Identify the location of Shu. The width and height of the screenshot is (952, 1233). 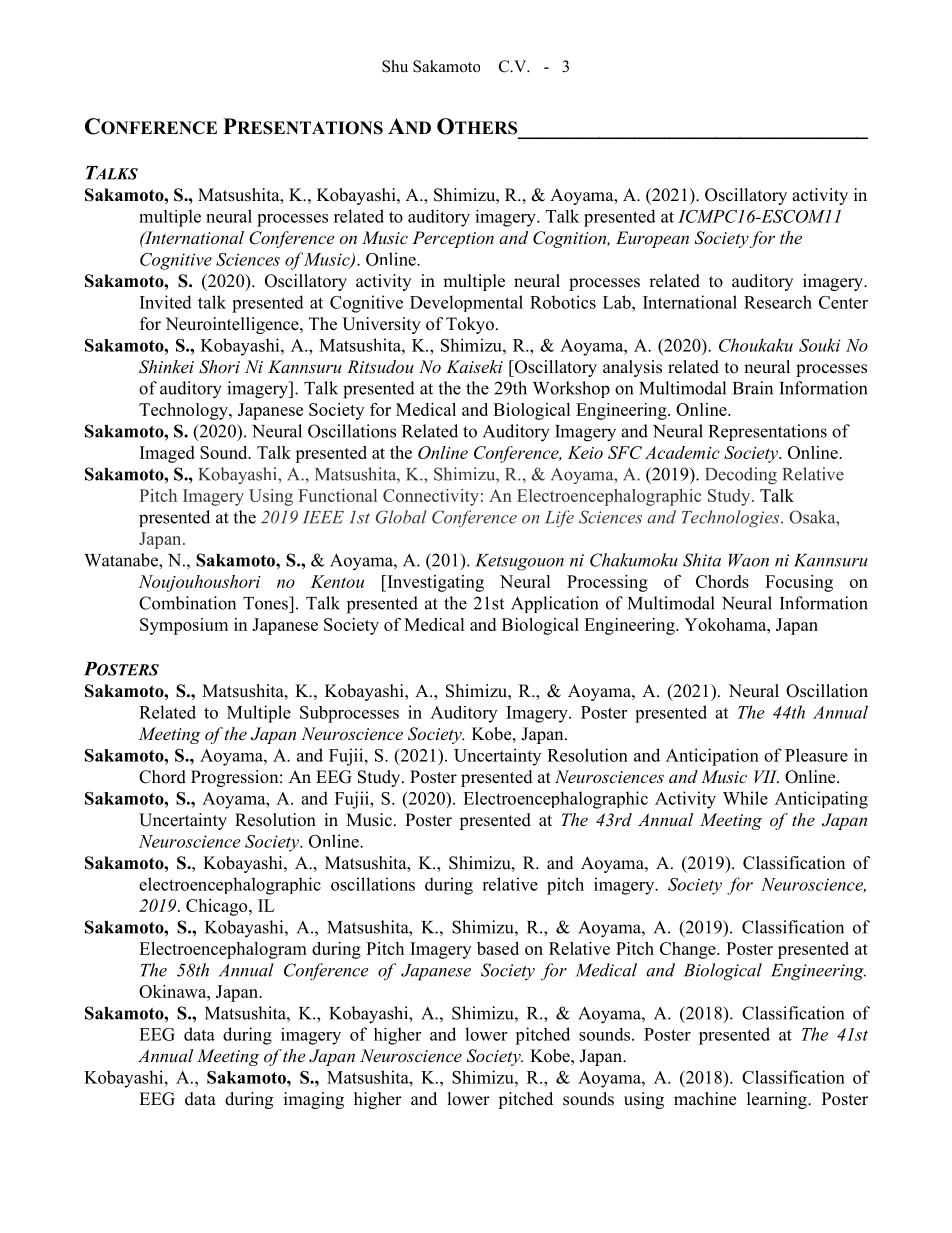
(395, 66).
